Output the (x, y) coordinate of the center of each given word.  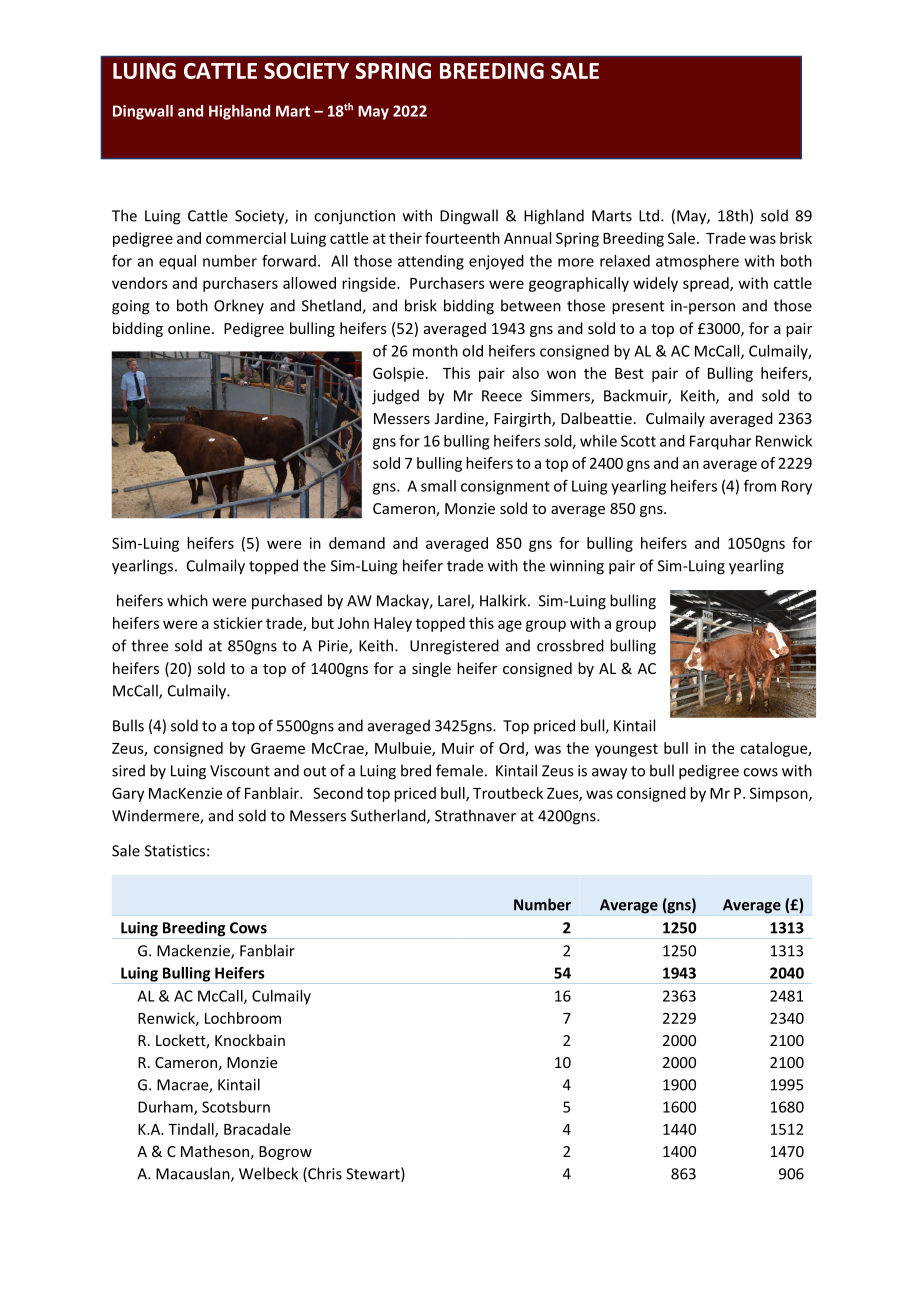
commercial (246, 238)
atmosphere (697, 262)
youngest (626, 750)
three (149, 645)
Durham (166, 1108)
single (431, 669)
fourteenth (462, 238)
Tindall (192, 1130)
